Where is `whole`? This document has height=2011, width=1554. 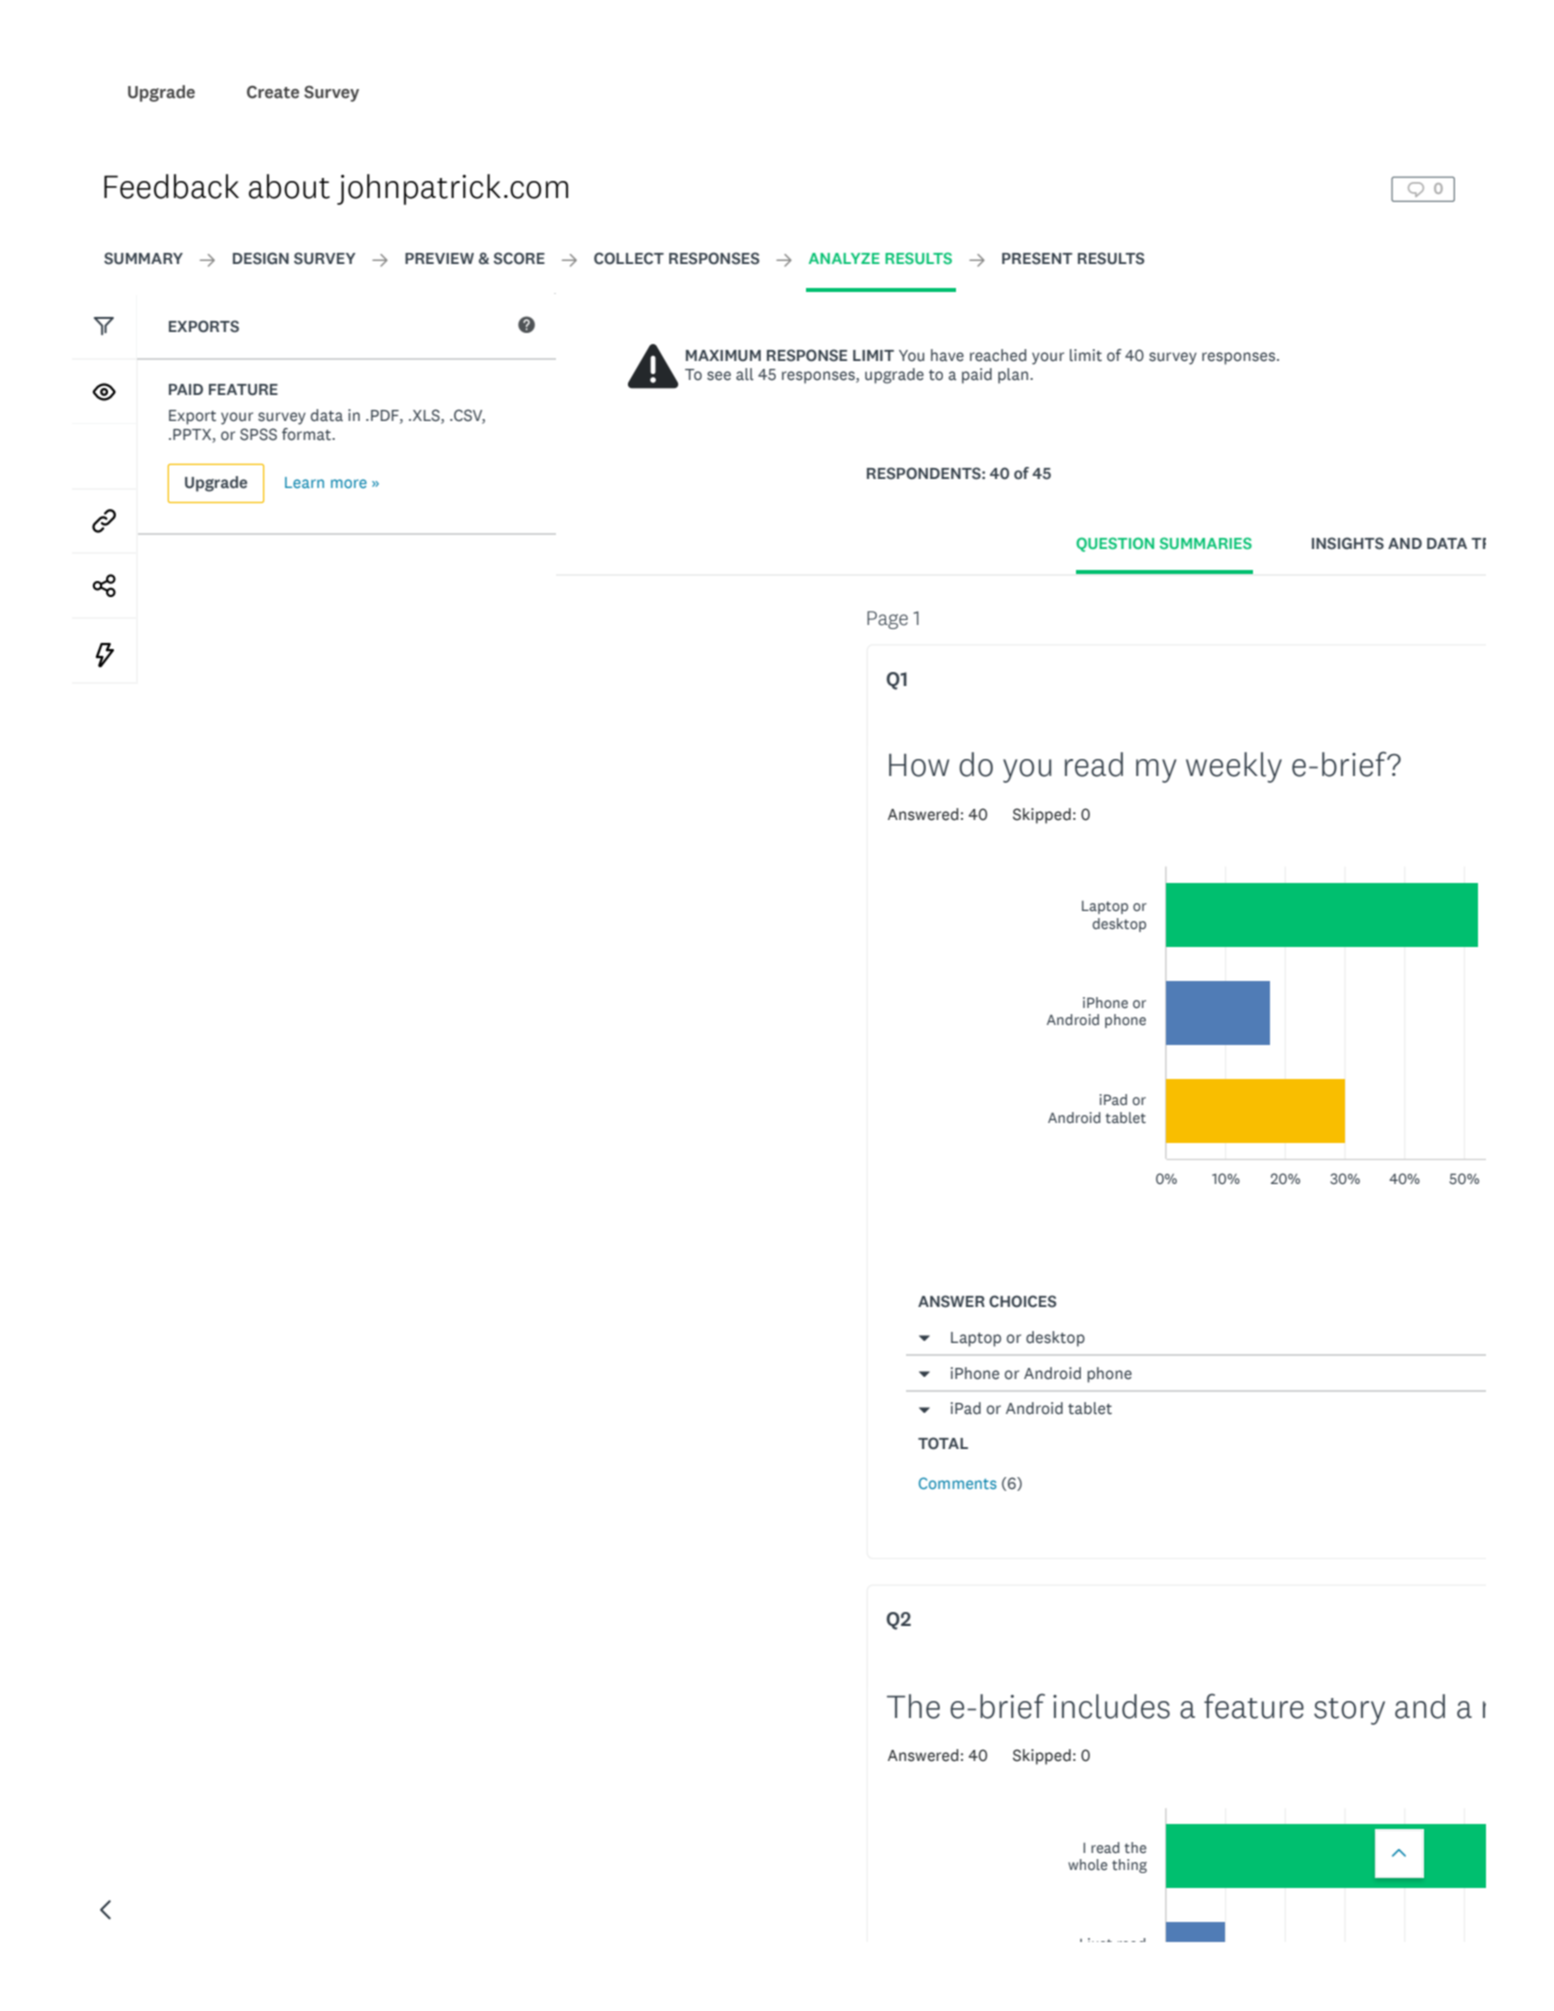 whole is located at coordinates (1087, 1864).
